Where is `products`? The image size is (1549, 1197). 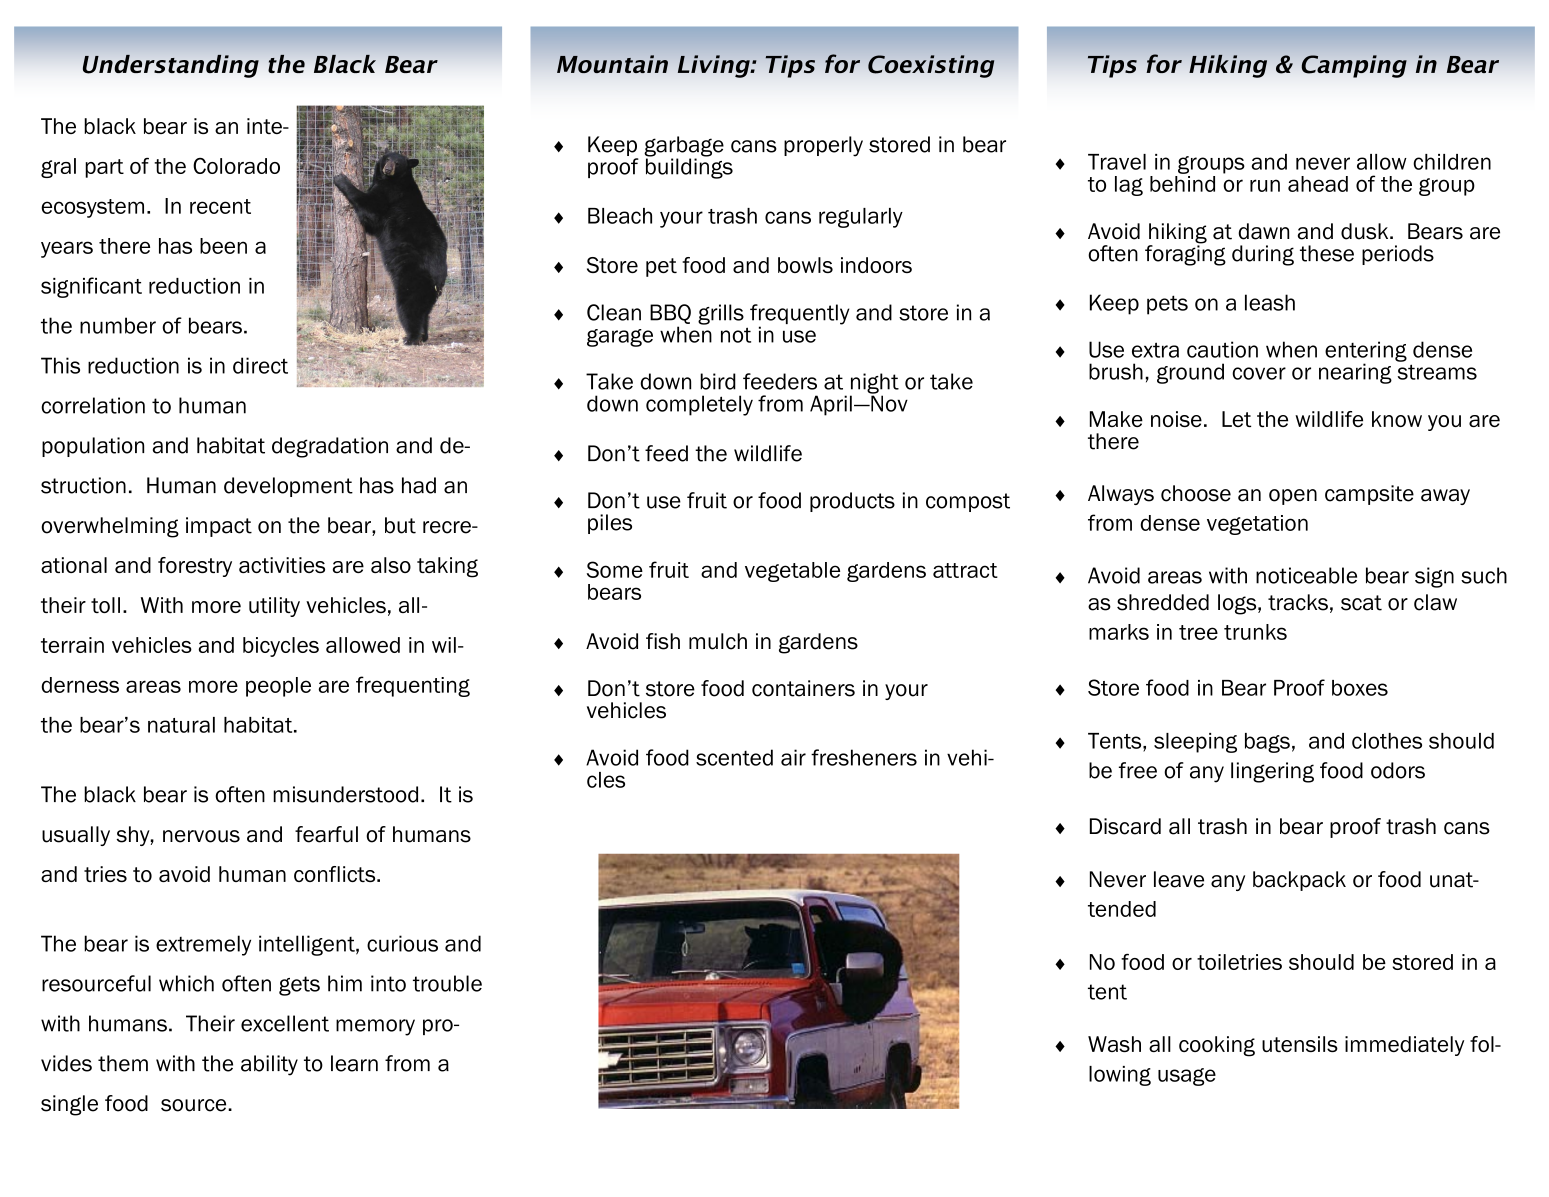
products is located at coordinates (852, 502).
